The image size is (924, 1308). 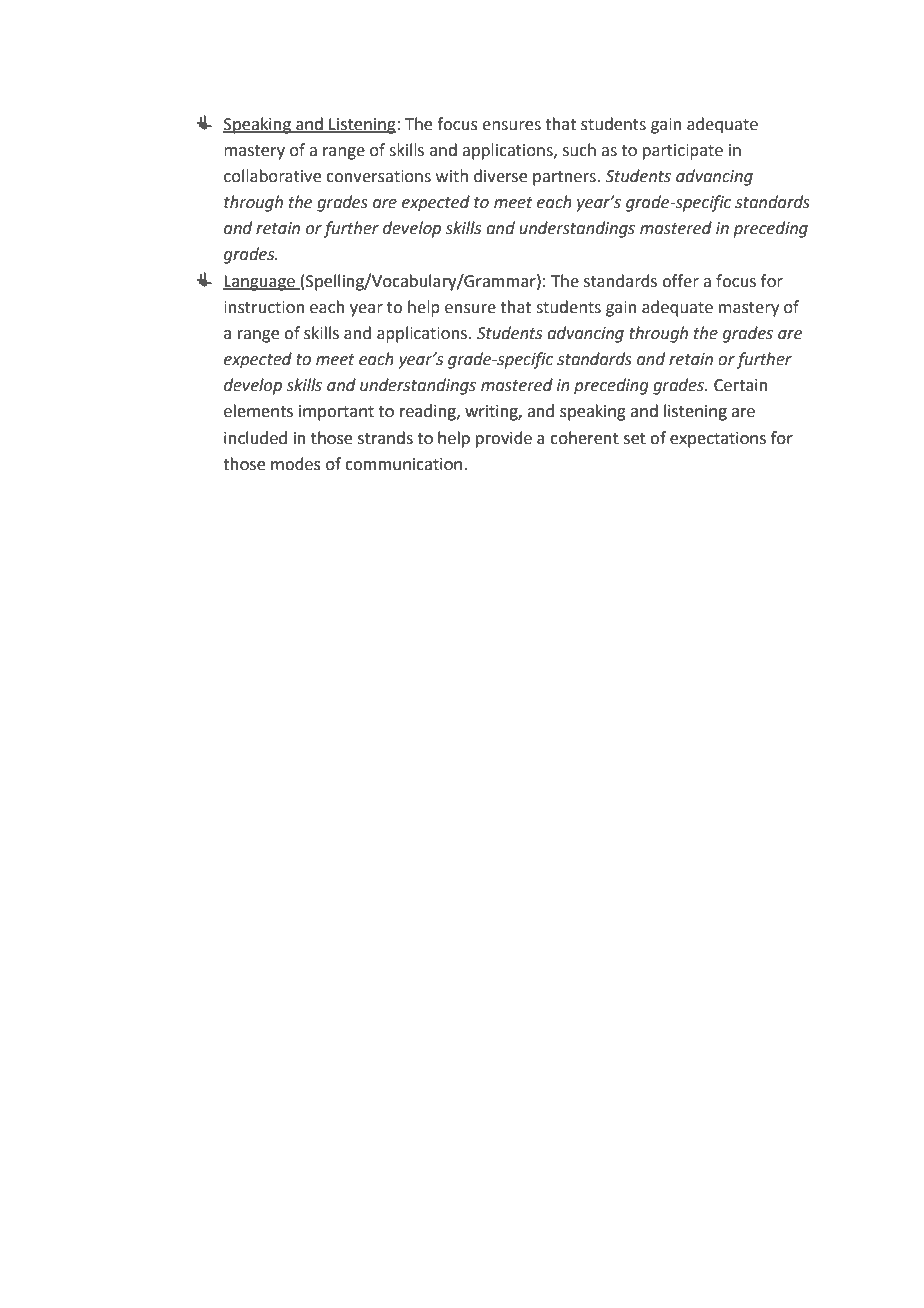 I want to click on modes, so click(x=296, y=464).
